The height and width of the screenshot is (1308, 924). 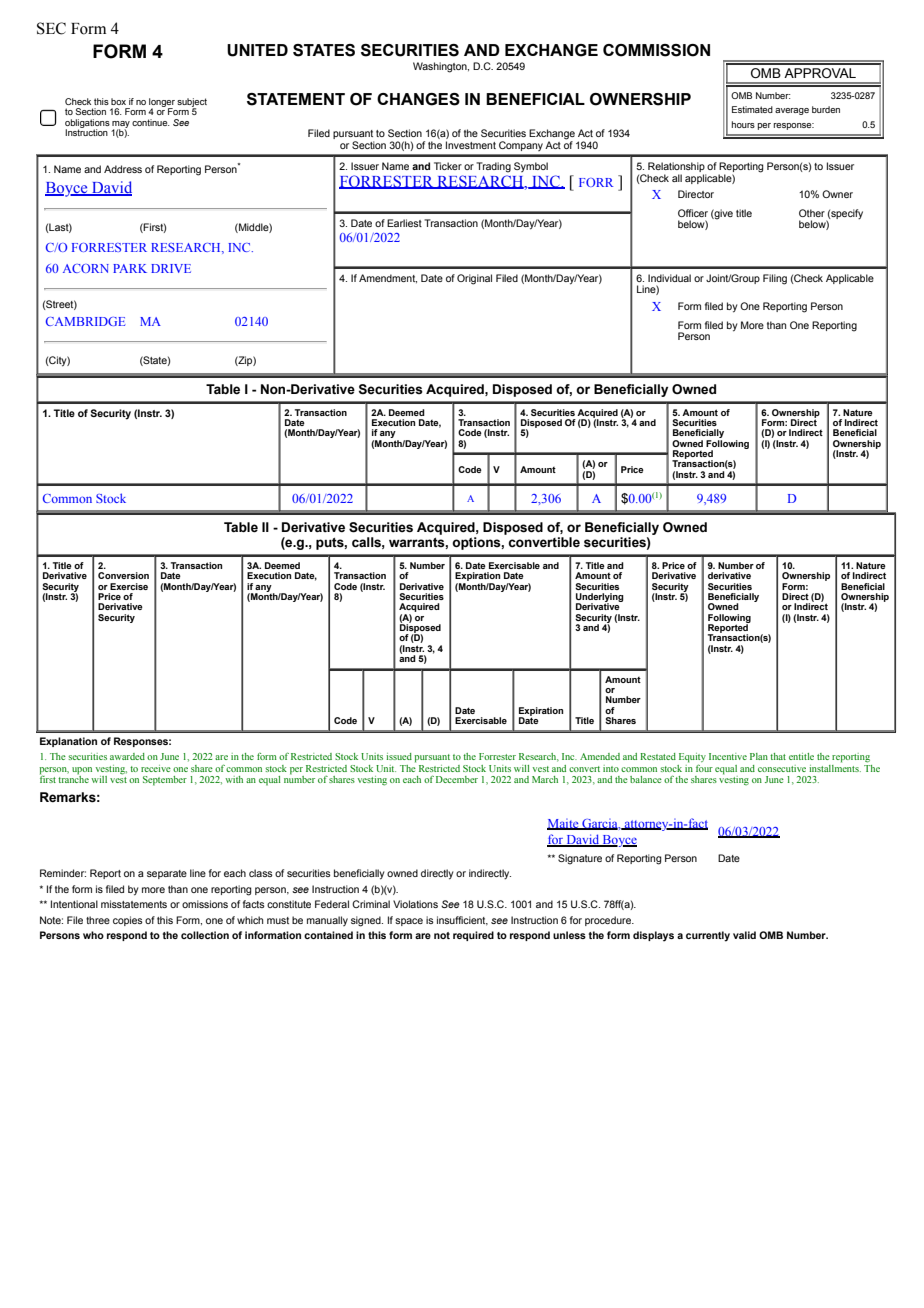 What do you see at coordinates (162, 103) in the screenshot?
I see `longer` at bounding box center [162, 103].
